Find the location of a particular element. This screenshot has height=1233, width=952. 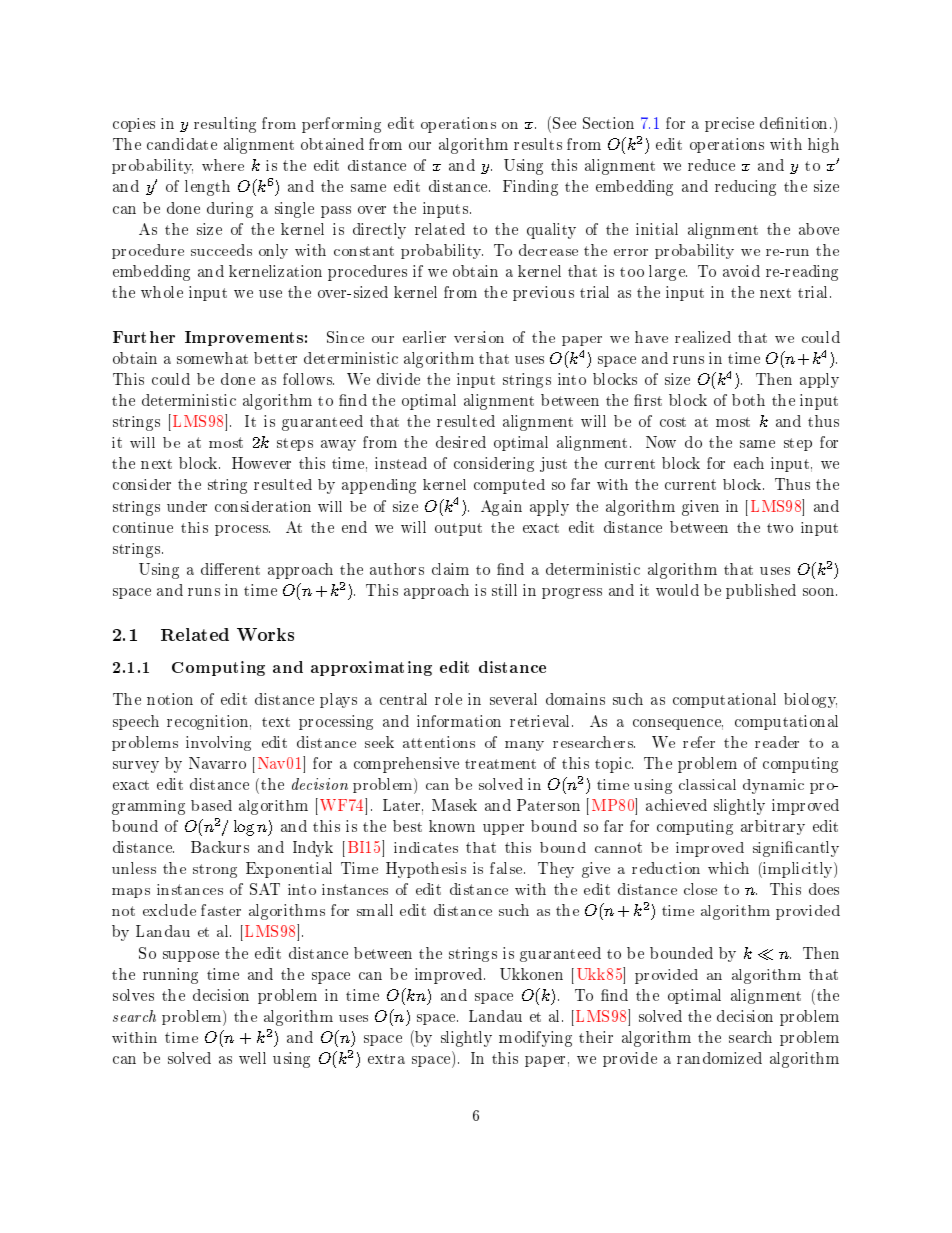

well is located at coordinates (252, 1058).
